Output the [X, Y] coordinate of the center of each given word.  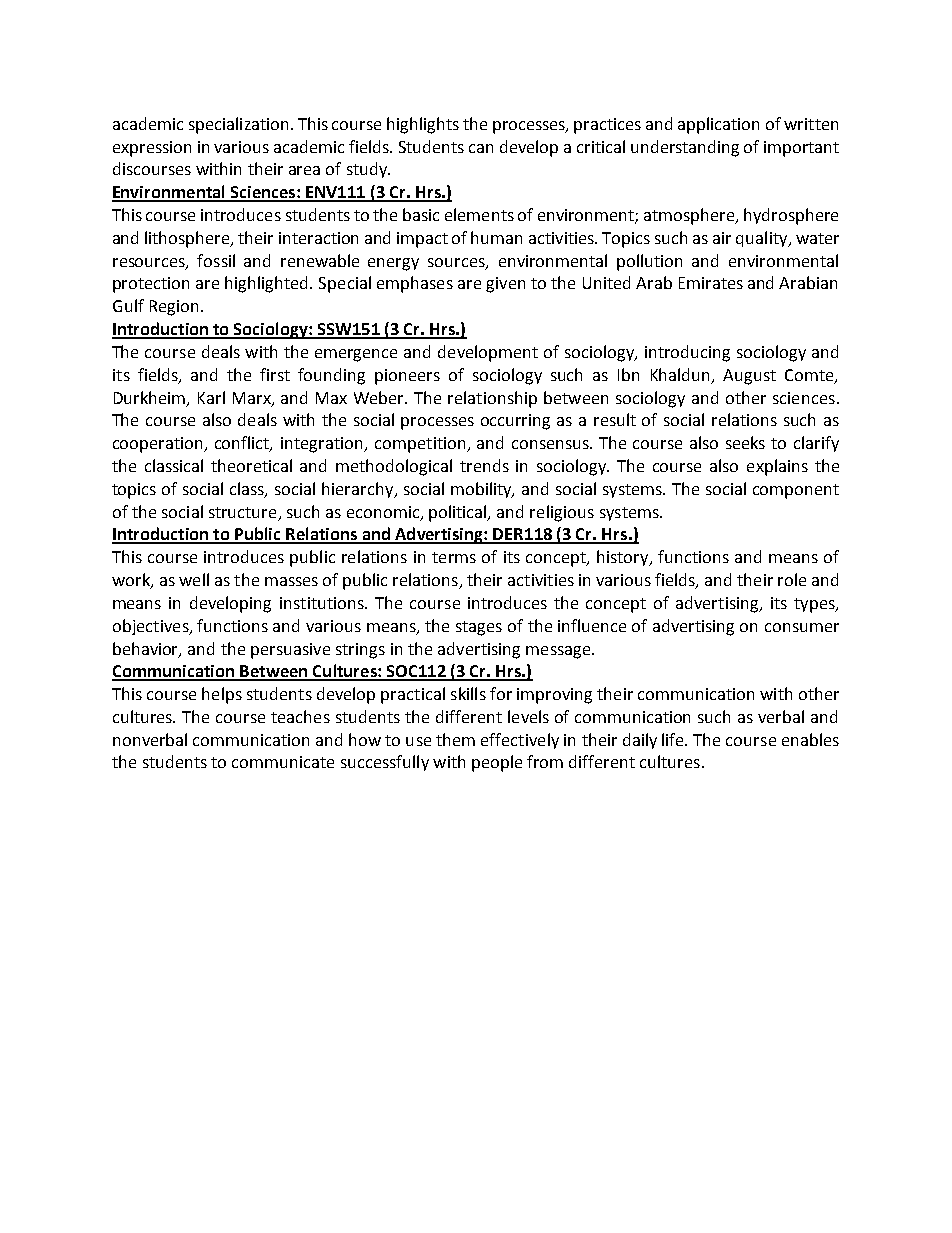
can [481, 148]
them [455, 739]
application [718, 125]
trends [484, 465]
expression [152, 149]
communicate [283, 762]
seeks [745, 442]
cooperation [159, 445]
